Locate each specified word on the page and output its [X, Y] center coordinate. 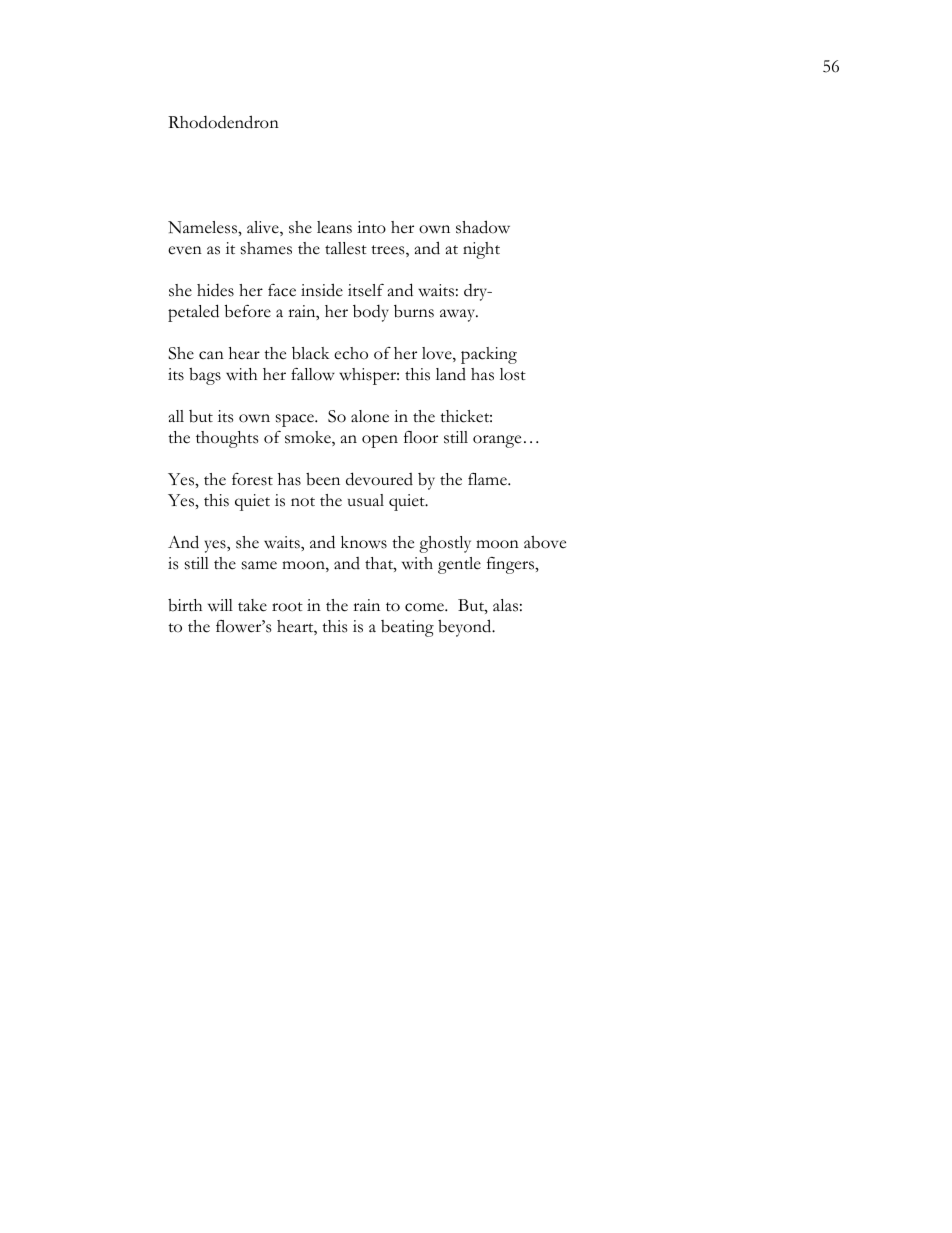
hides [215, 290]
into [371, 227]
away [458, 315]
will [220, 605]
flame [488, 479]
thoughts [227, 439]
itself [366, 290]
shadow [483, 227]
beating [407, 628]
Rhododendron [223, 122]
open [380, 441]
